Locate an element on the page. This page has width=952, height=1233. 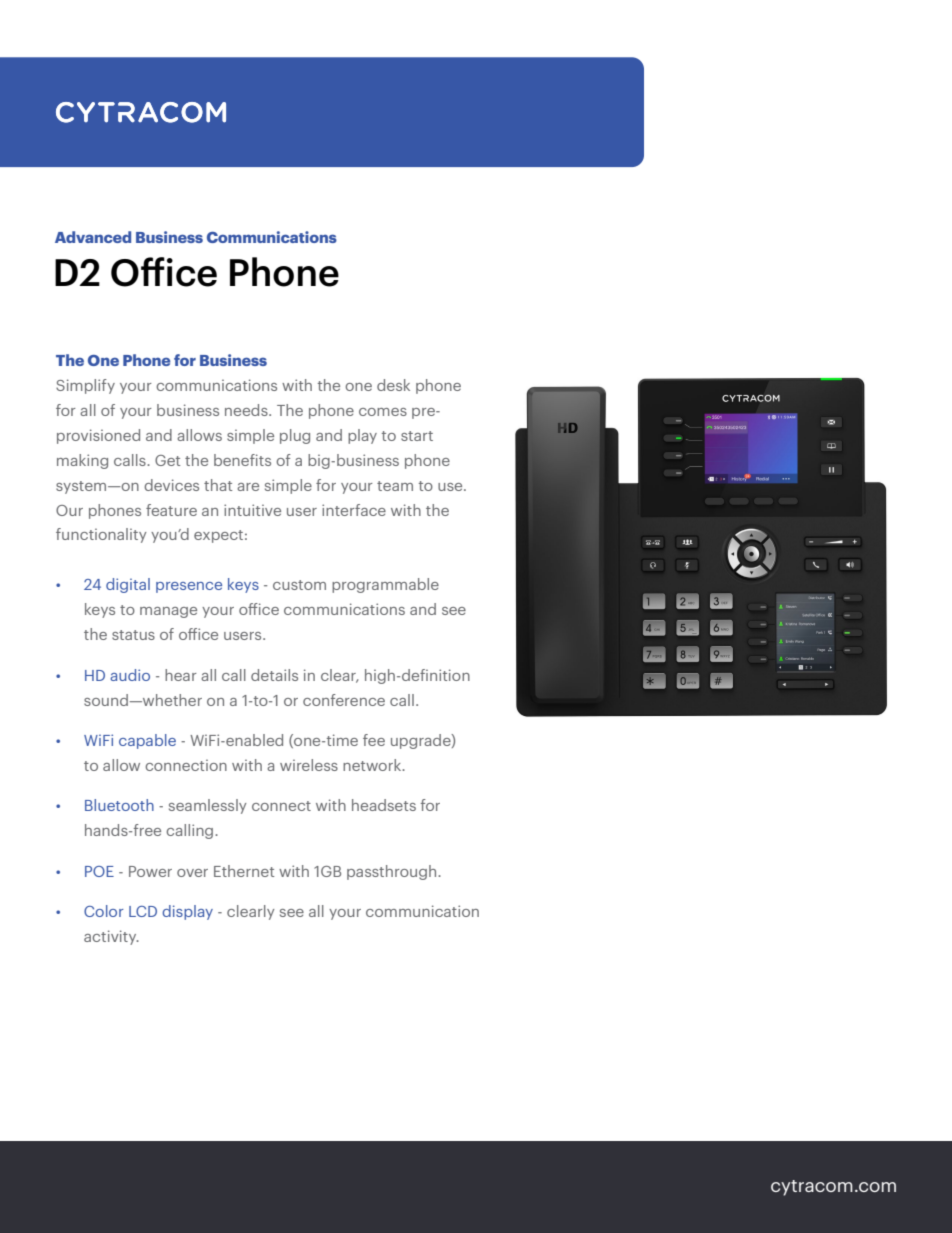
desk is located at coordinates (393, 385).
